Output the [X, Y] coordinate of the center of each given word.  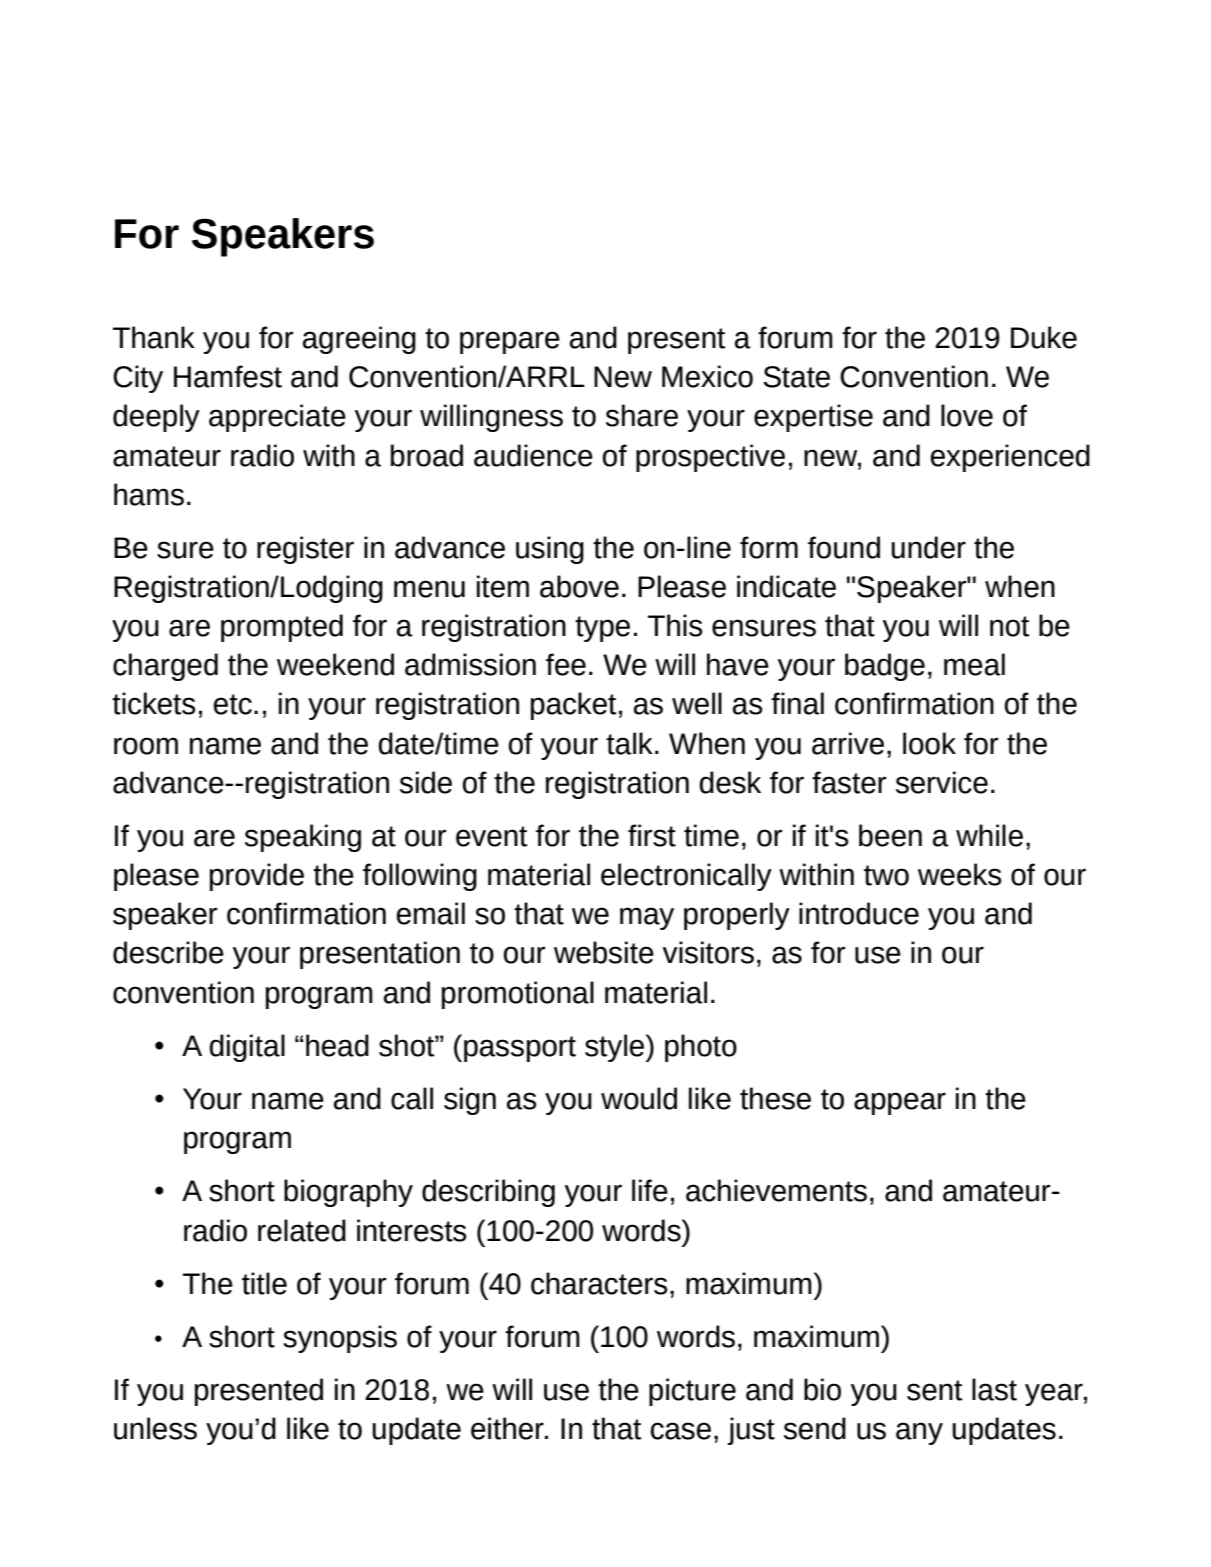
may [647, 918]
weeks [960, 874]
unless [155, 1428]
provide [257, 877]
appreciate [277, 418]
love [967, 415]
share [642, 415]
